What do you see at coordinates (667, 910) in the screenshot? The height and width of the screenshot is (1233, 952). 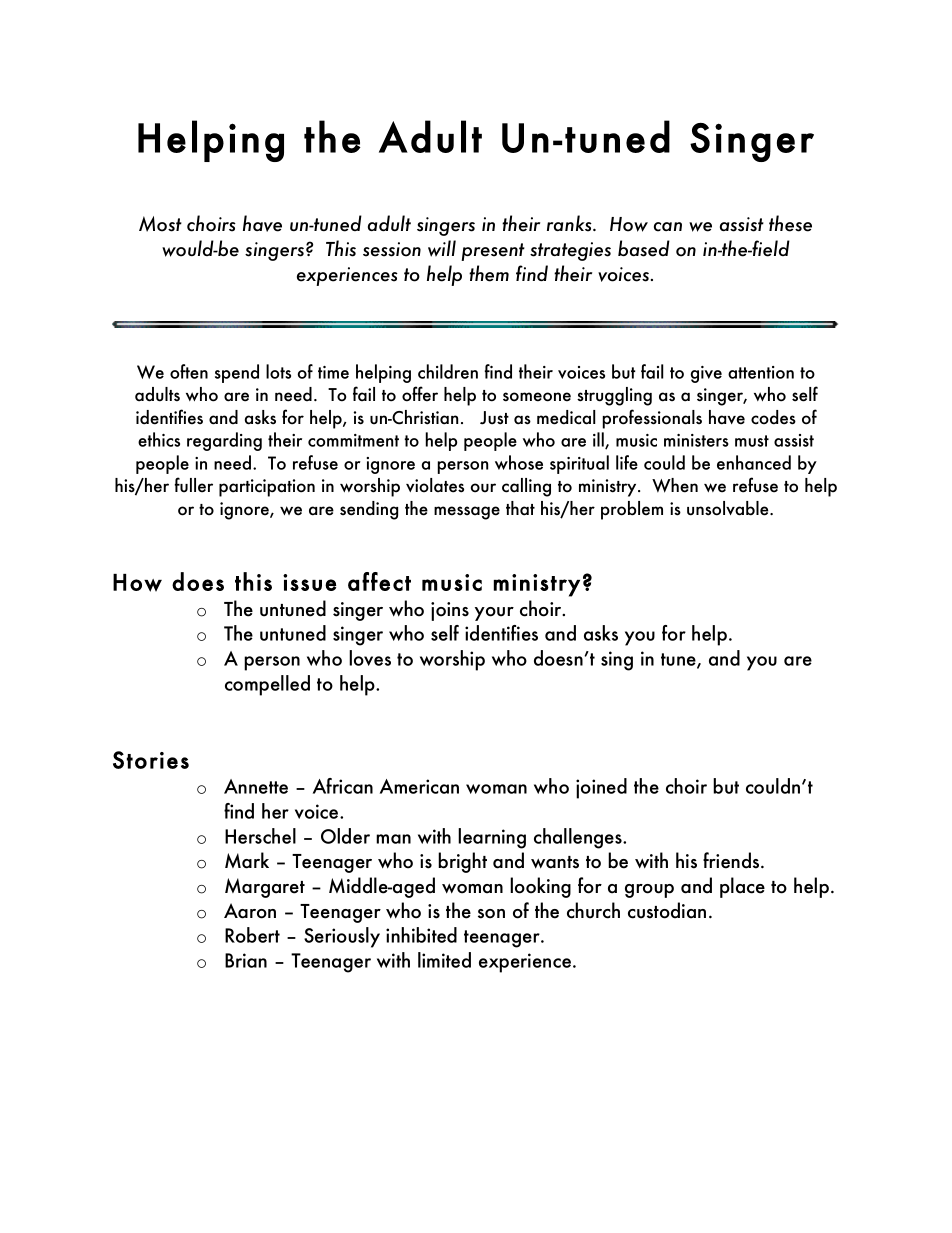 I see `custodian` at bounding box center [667, 910].
